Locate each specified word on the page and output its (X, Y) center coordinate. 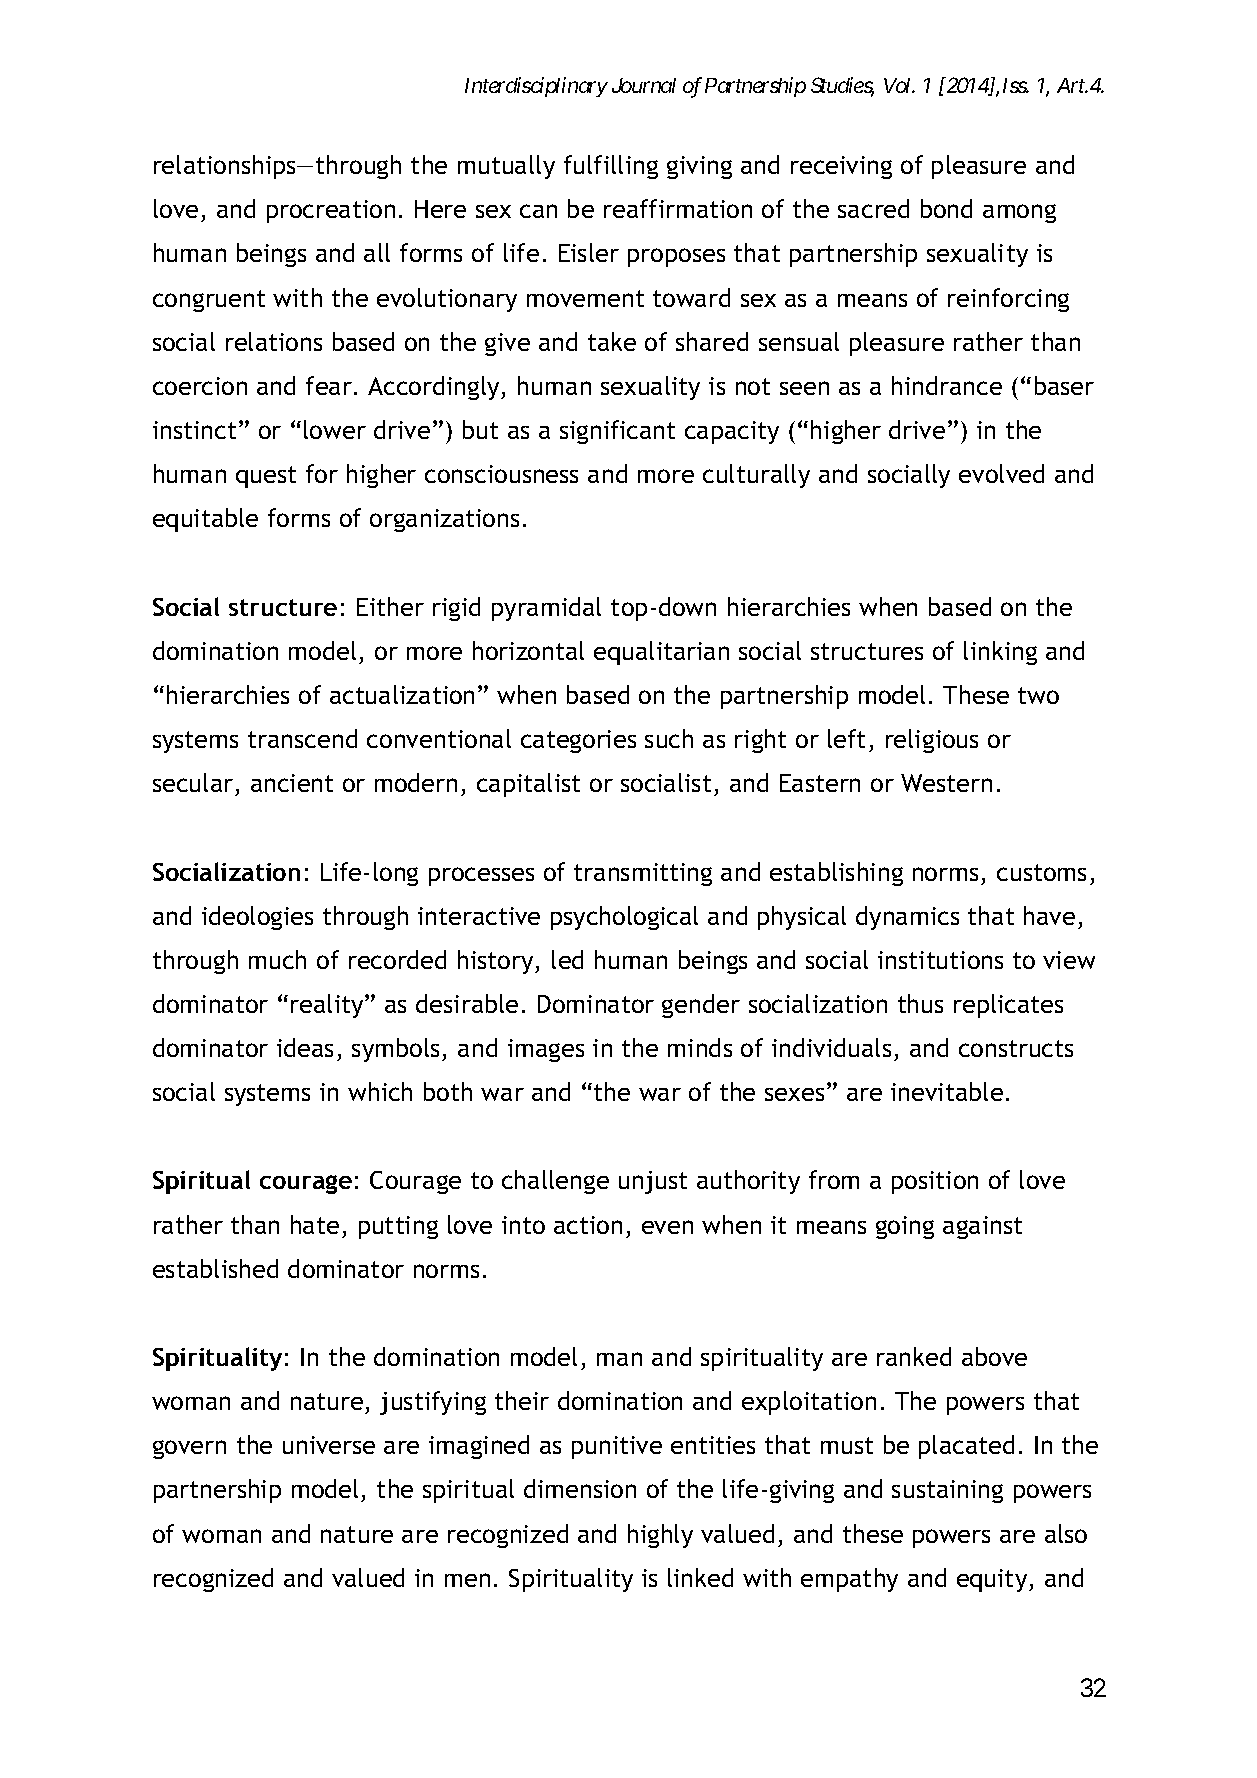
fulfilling (611, 167)
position (935, 1182)
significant (617, 432)
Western (946, 783)
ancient (292, 783)
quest (266, 477)
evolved (1001, 473)
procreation (331, 211)
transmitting (643, 874)
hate (315, 1224)
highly (660, 1536)
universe (329, 1445)
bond (946, 208)
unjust (653, 1182)
